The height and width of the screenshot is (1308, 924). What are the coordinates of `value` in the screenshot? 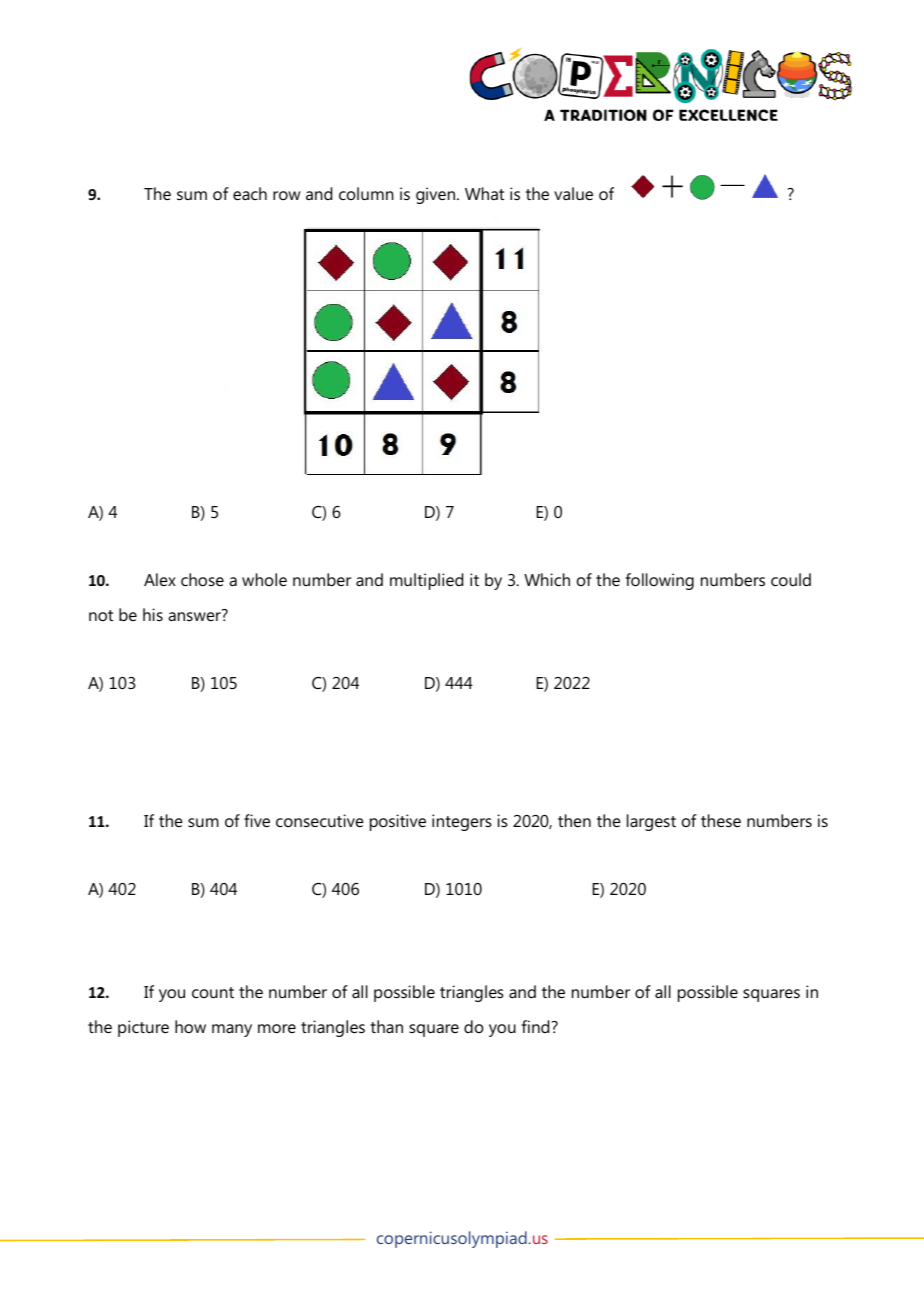 It's located at (573, 193).
